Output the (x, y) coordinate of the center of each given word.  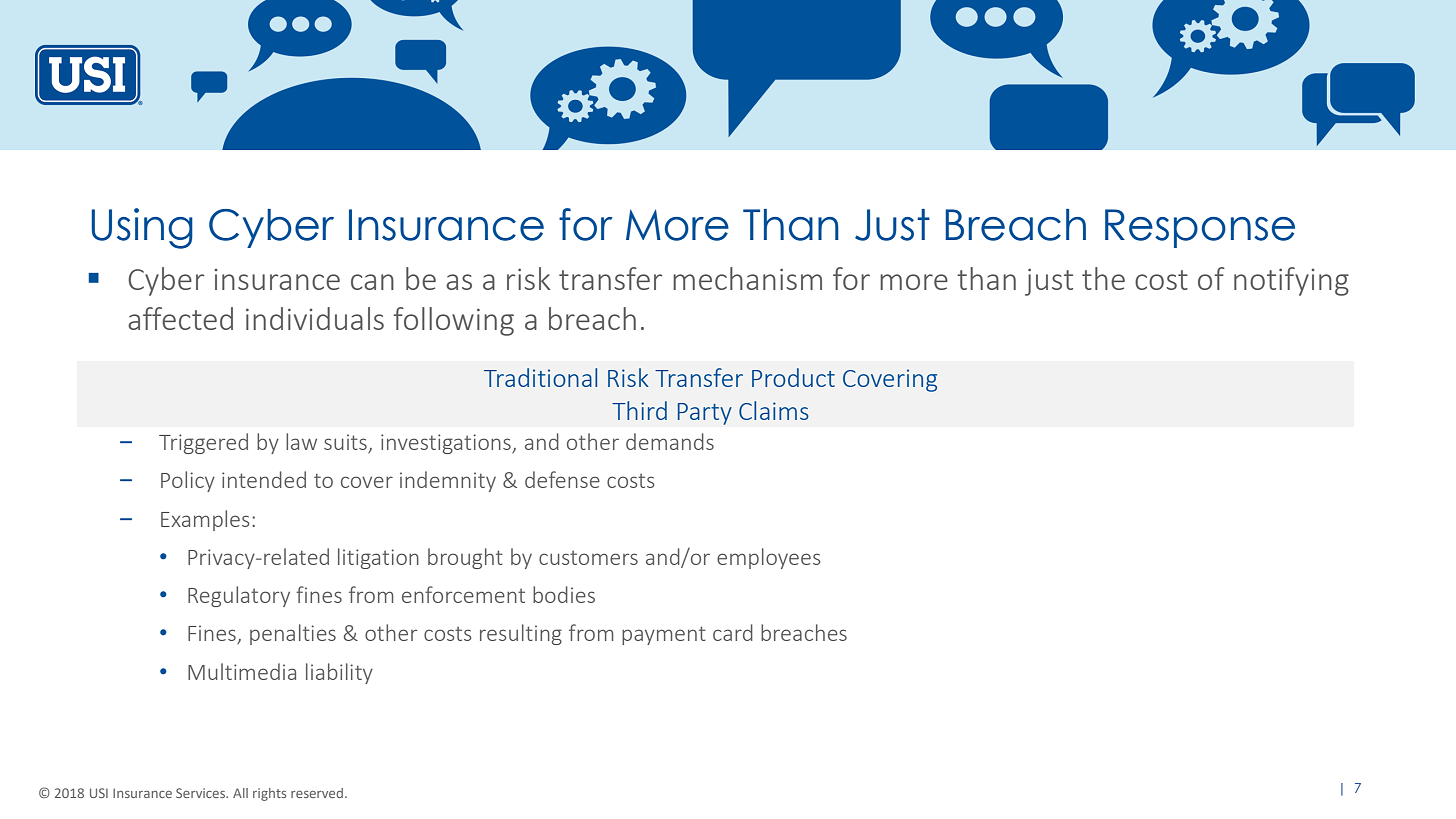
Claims (774, 410)
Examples (205, 520)
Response (1200, 228)
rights (269, 794)
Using (142, 228)
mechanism (747, 278)
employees (769, 558)
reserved (317, 793)
